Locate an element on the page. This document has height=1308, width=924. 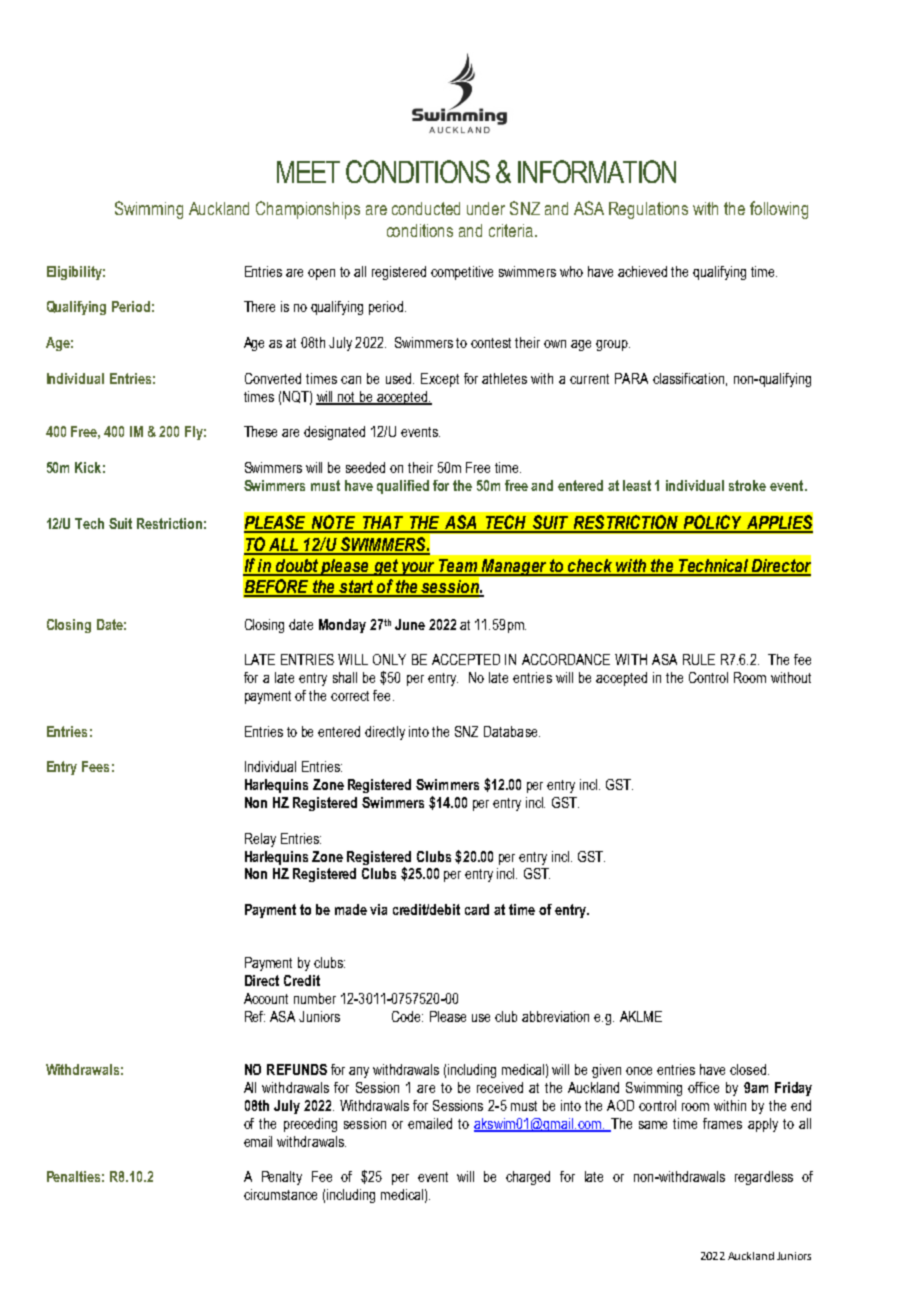
RULE is located at coordinates (699, 659).
